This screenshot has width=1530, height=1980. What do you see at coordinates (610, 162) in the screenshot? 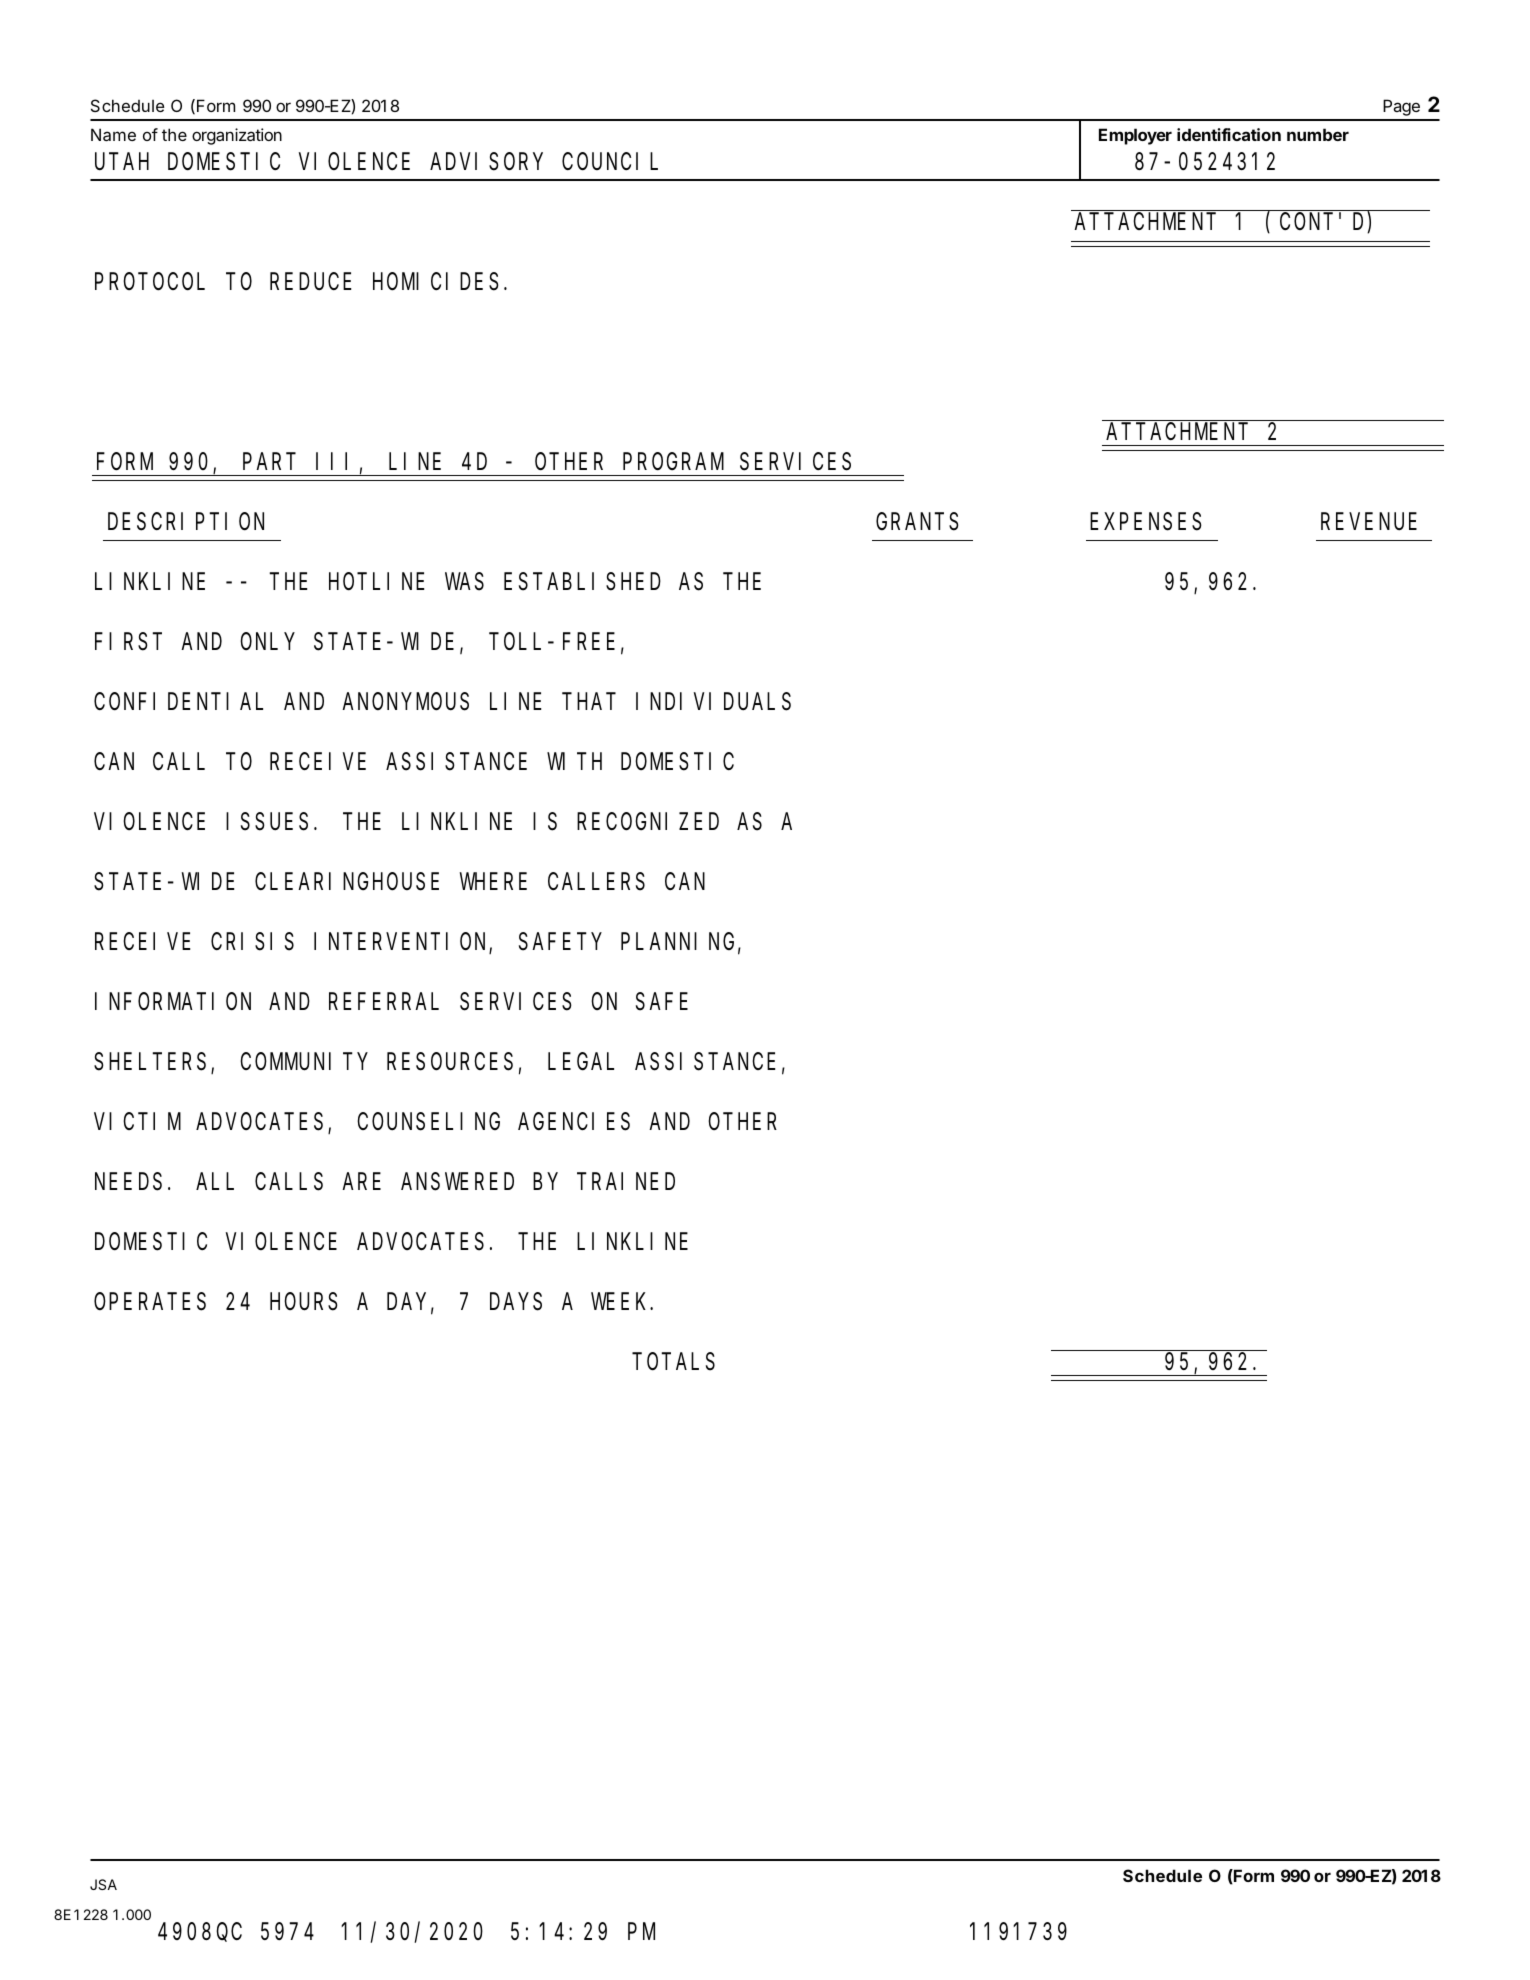
I see `COUNCIL` at bounding box center [610, 162].
